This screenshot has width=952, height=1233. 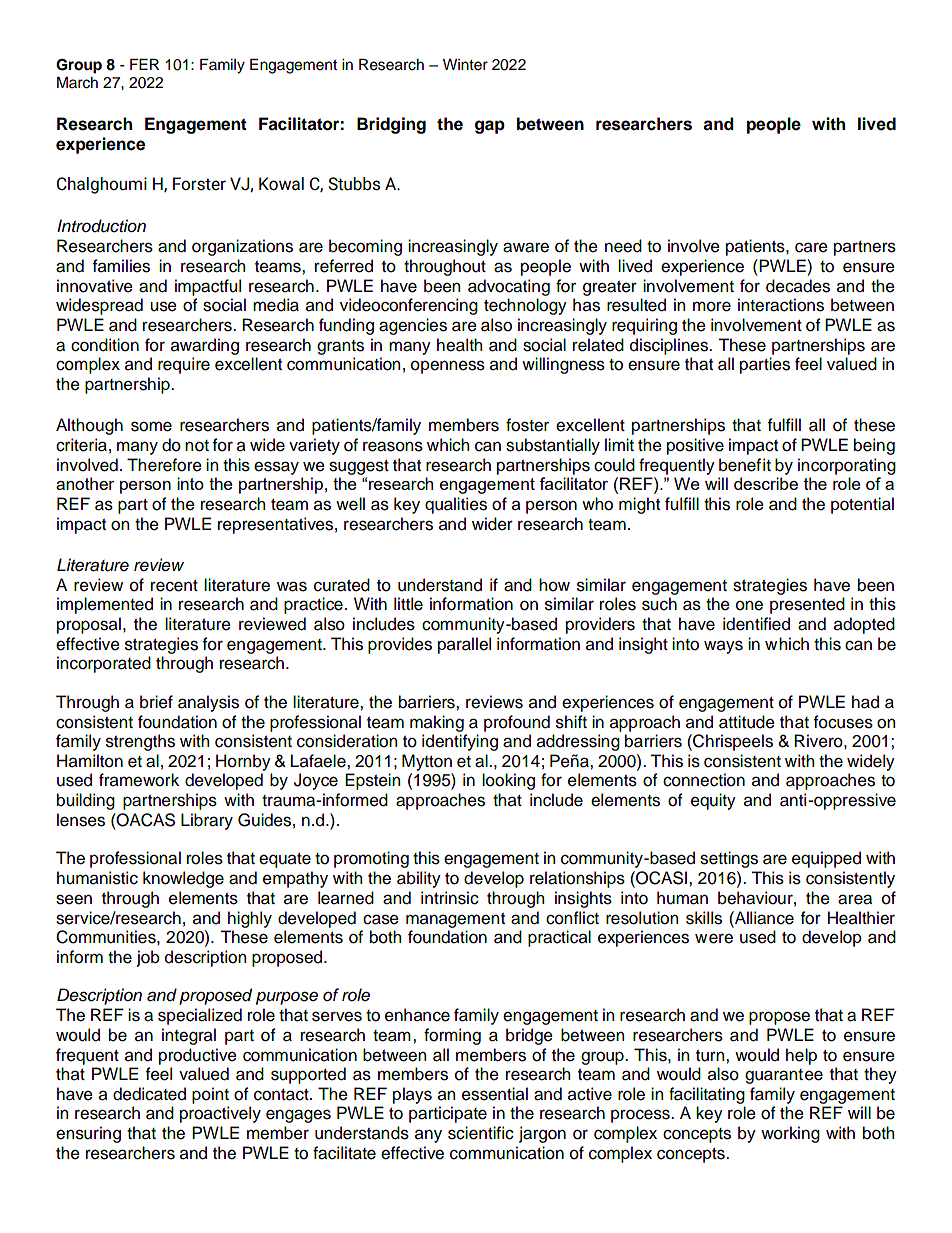 I want to click on care, so click(x=811, y=247).
